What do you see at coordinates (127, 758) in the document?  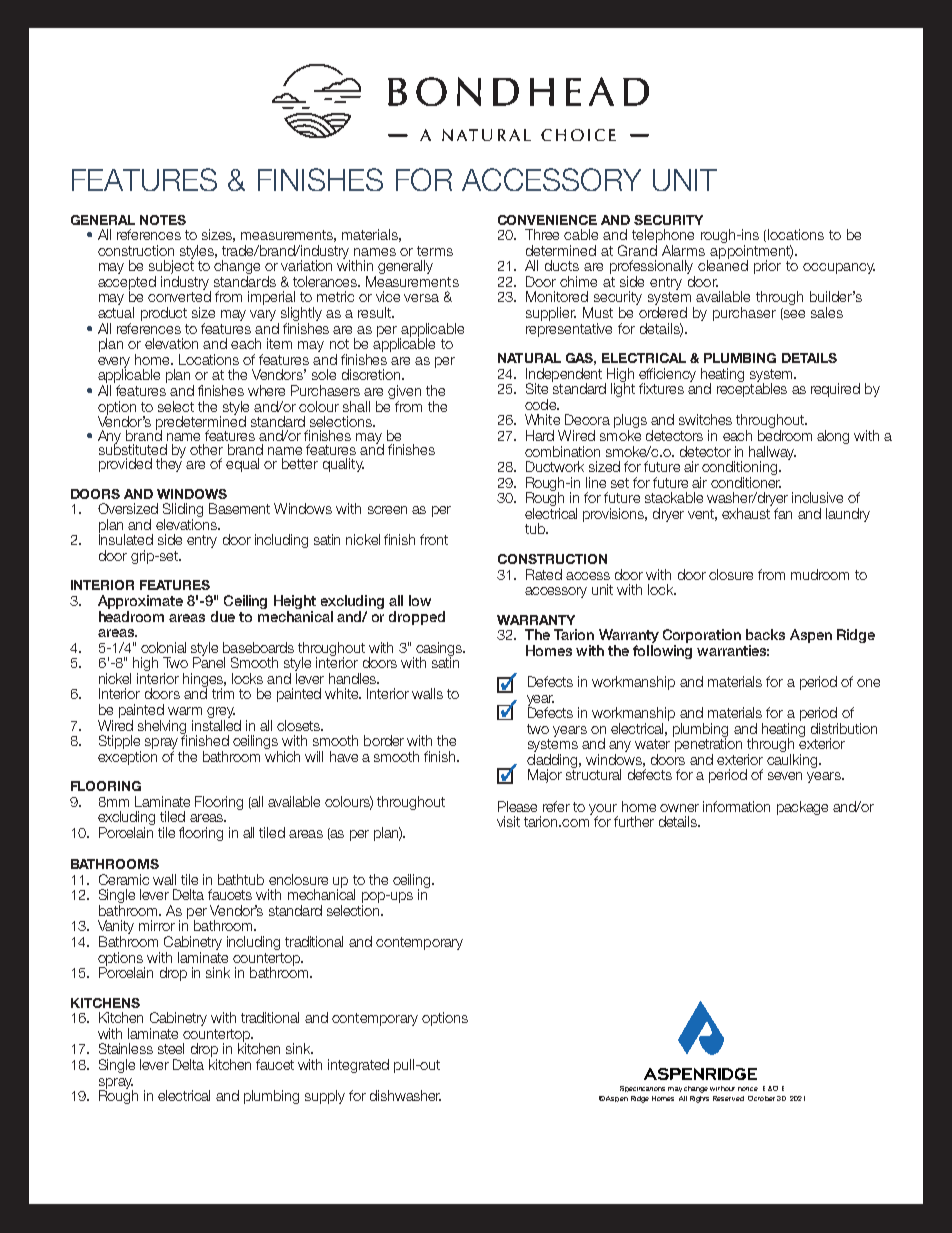 I see `exception` at bounding box center [127, 758].
